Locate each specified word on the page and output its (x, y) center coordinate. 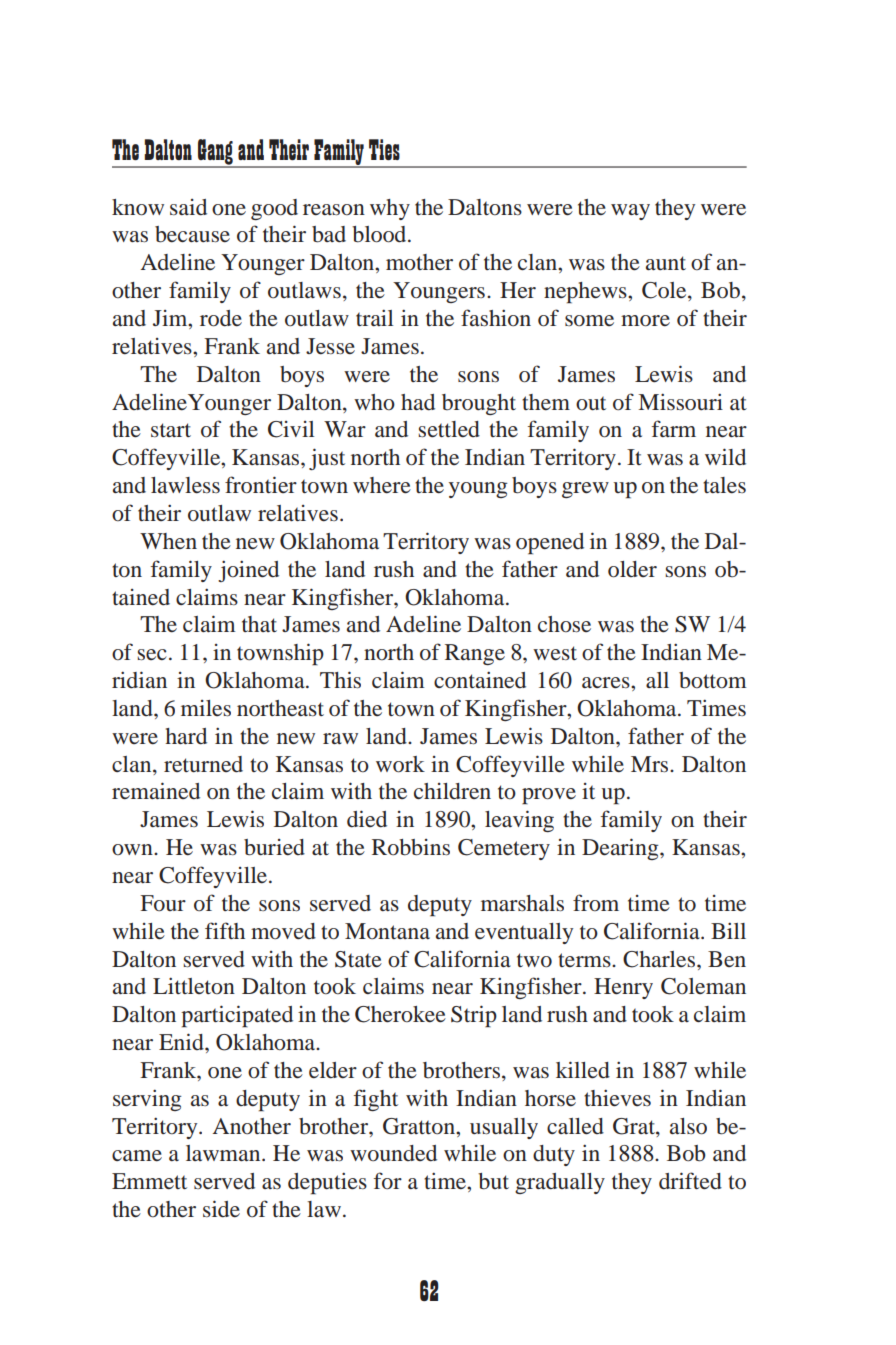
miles (206, 708)
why (390, 209)
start (171, 430)
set (431, 430)
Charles (660, 959)
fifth (225, 930)
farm (674, 428)
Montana (387, 931)
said (188, 207)
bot (694, 680)
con (451, 683)
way (630, 212)
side (221, 1209)
